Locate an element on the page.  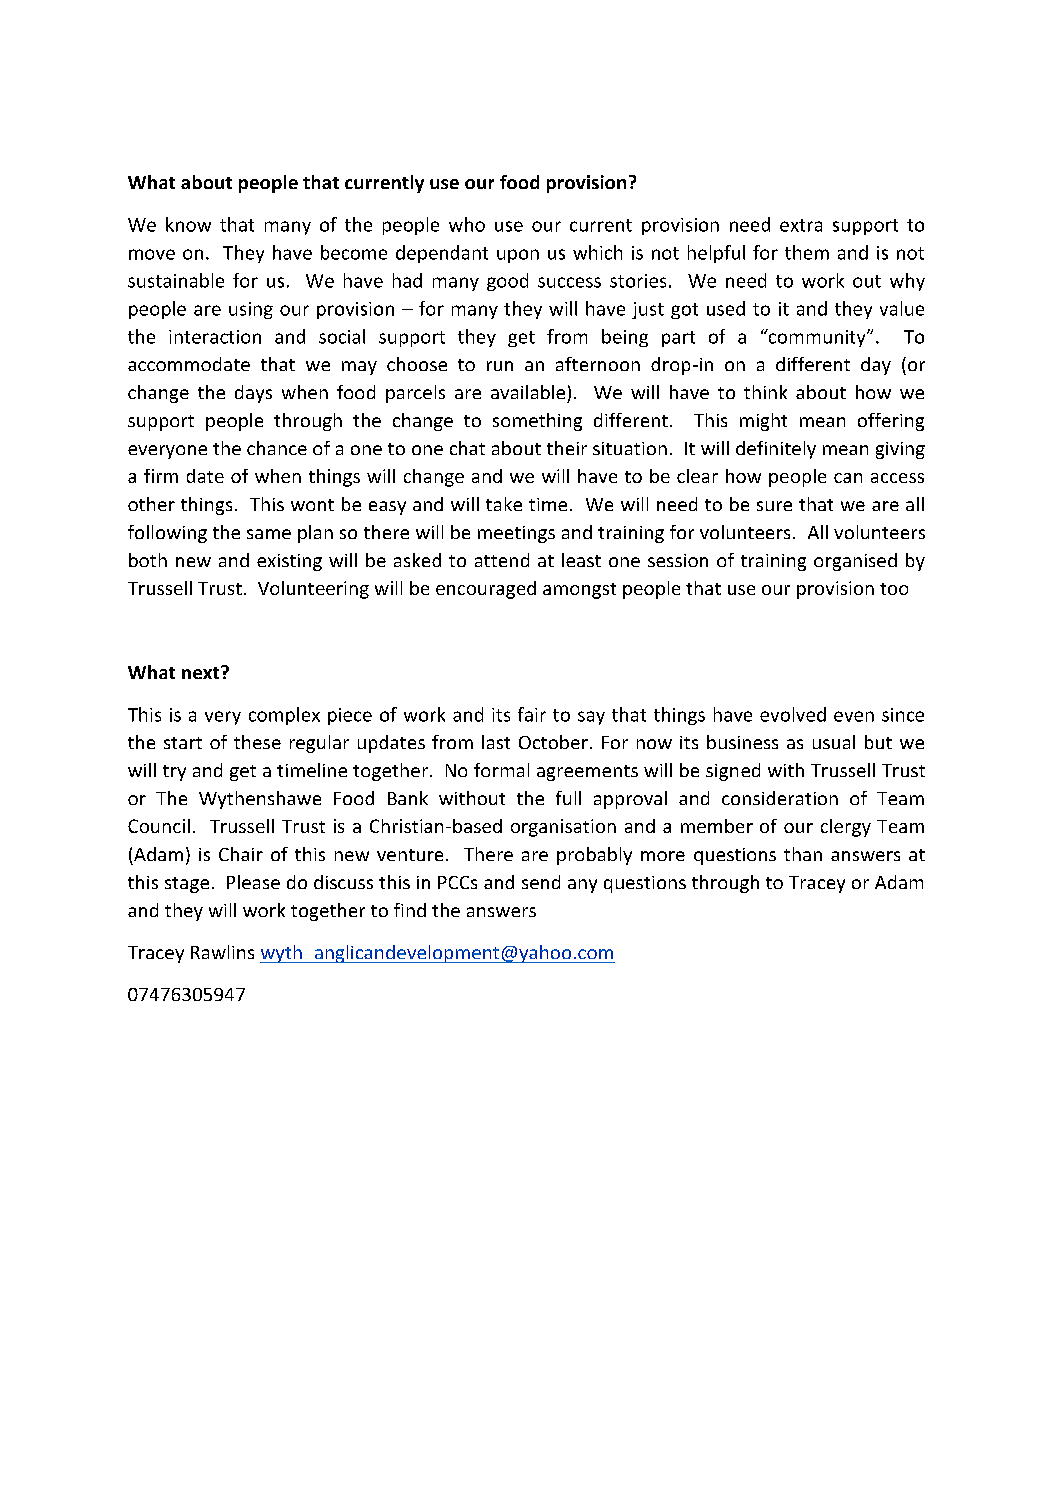
know is located at coordinates (188, 224).
